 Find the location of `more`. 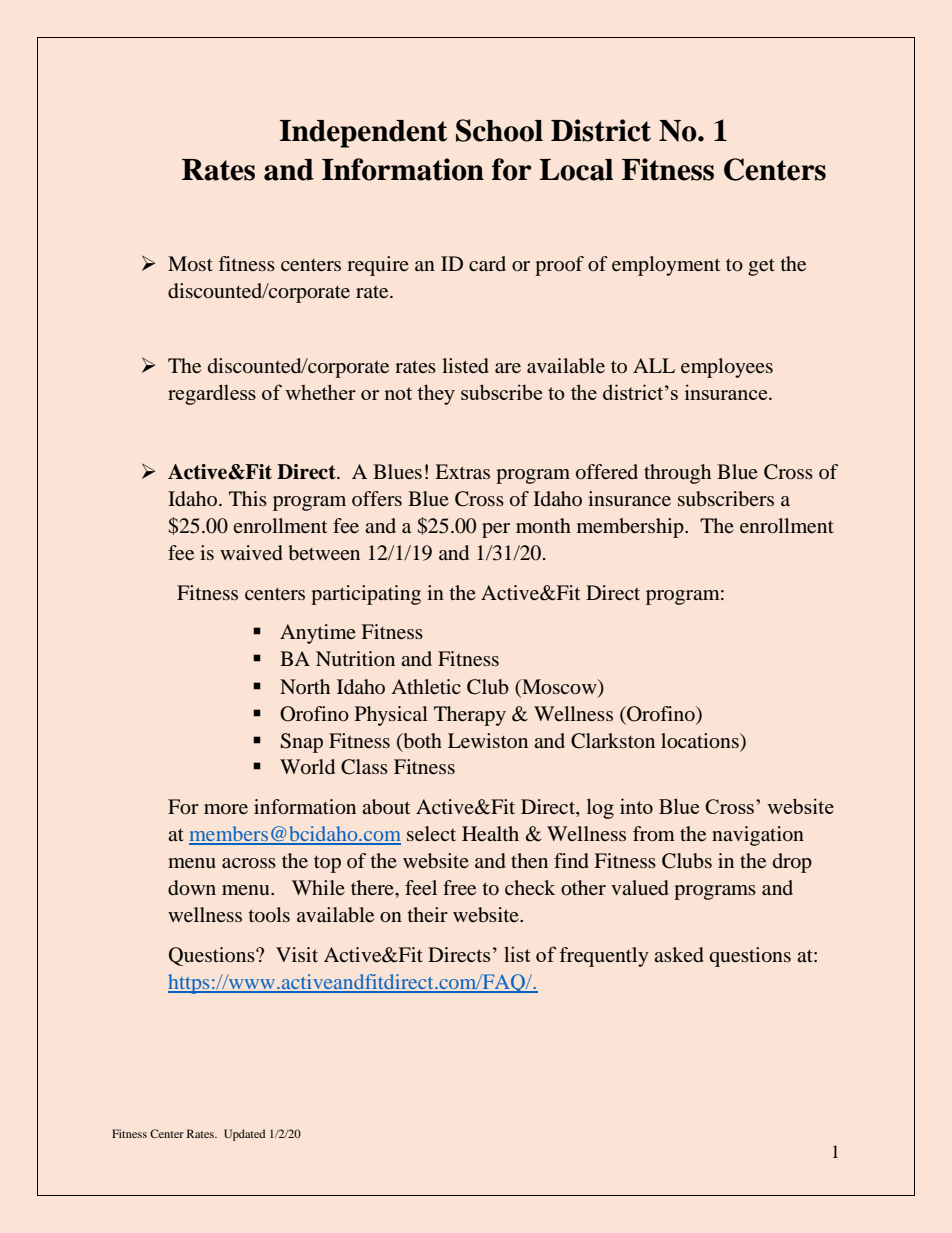

more is located at coordinates (226, 809).
